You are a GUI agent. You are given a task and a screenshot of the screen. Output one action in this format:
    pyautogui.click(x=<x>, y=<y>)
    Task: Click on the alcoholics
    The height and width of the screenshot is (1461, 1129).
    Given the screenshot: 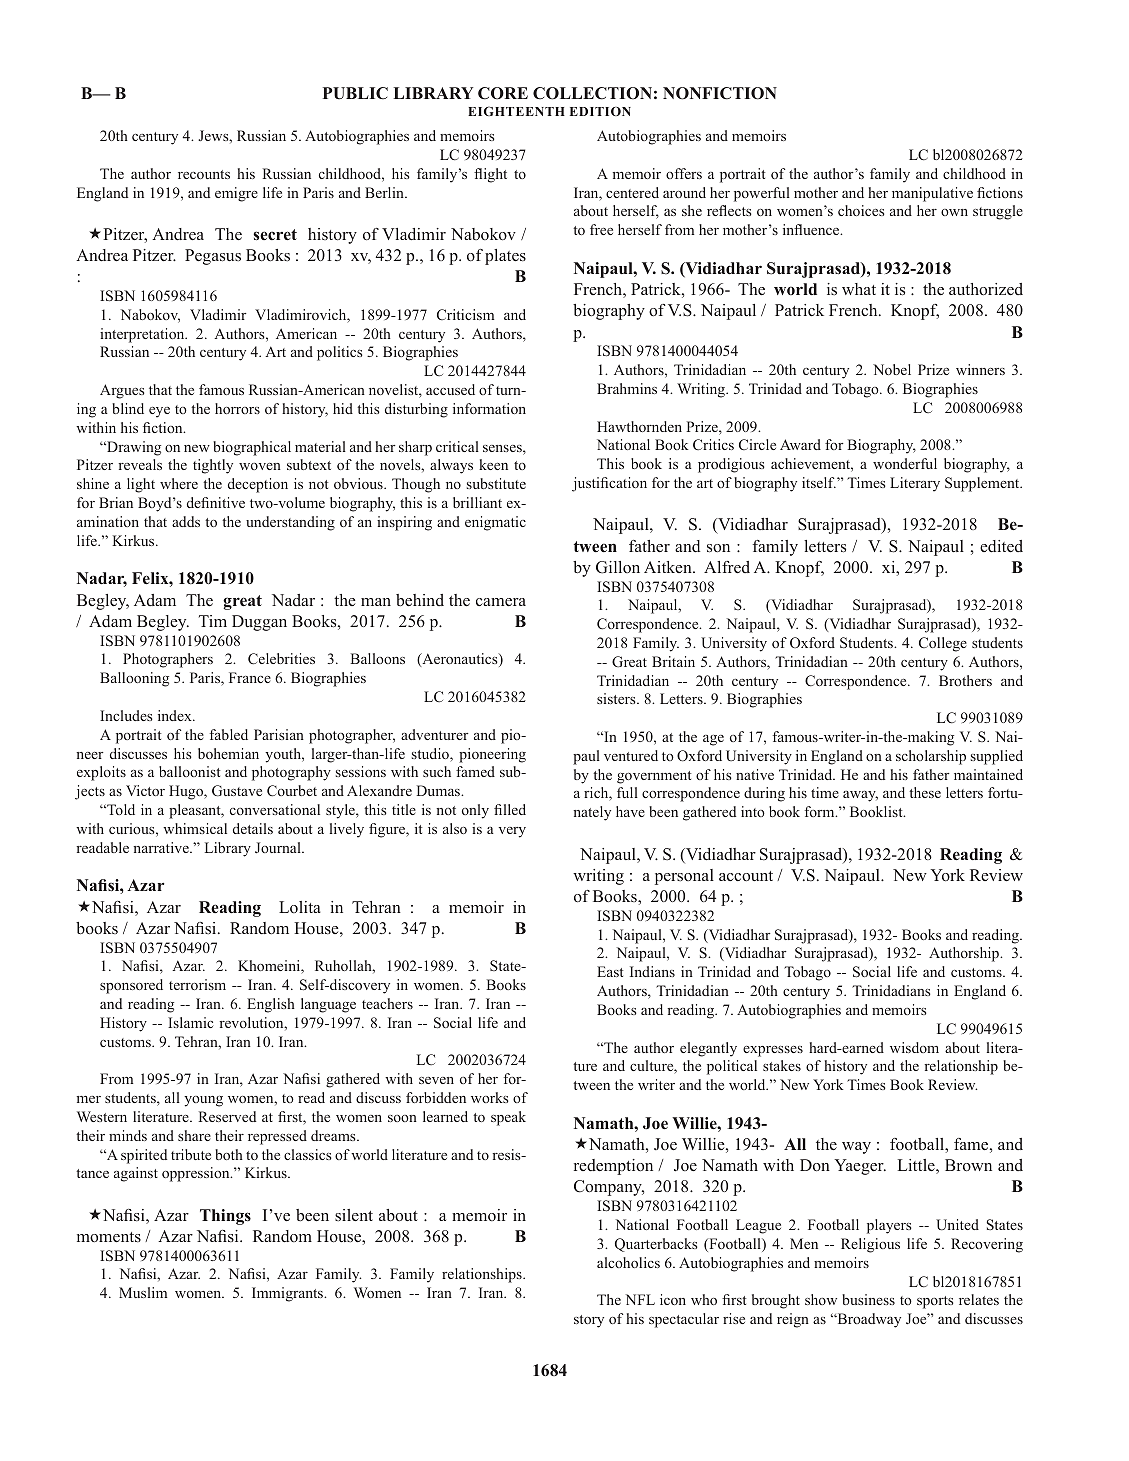 What is the action you would take?
    pyautogui.click(x=628, y=1262)
